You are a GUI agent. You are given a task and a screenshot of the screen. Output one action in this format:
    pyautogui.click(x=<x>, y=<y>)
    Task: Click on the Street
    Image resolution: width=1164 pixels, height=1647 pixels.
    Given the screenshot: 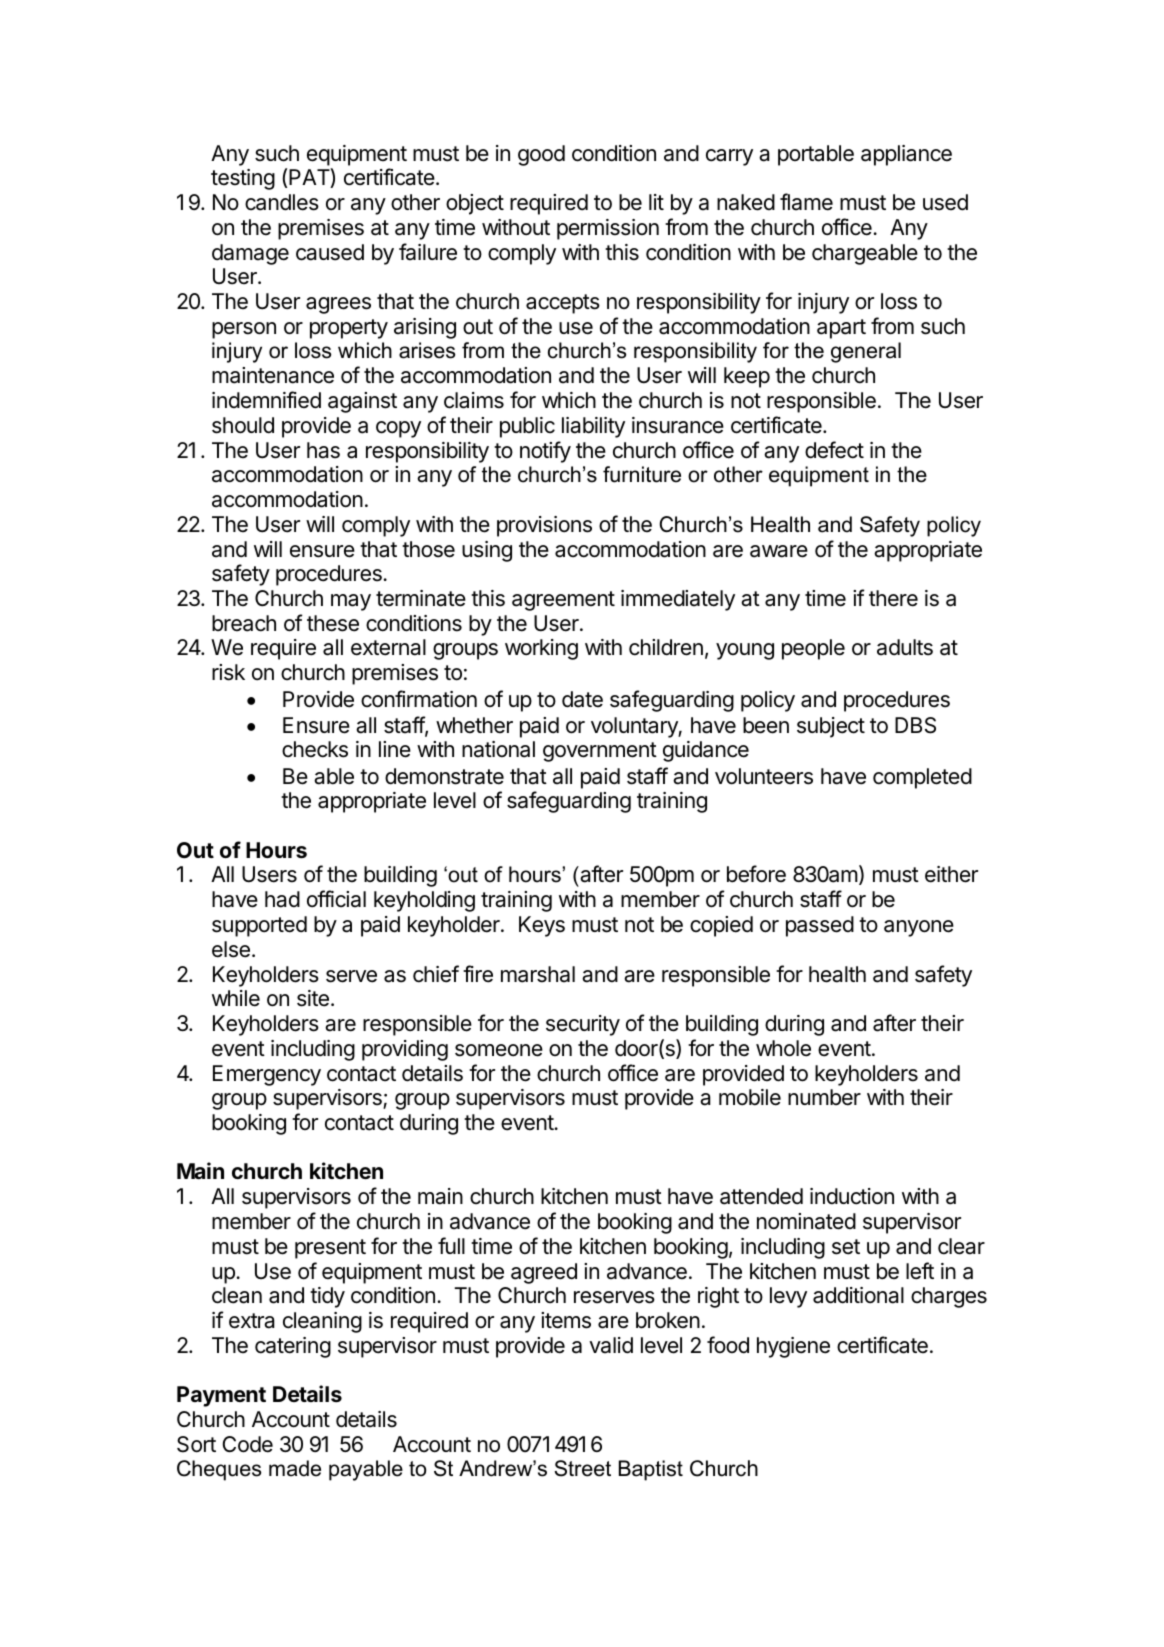 What is the action you would take?
    pyautogui.click(x=582, y=1468)
